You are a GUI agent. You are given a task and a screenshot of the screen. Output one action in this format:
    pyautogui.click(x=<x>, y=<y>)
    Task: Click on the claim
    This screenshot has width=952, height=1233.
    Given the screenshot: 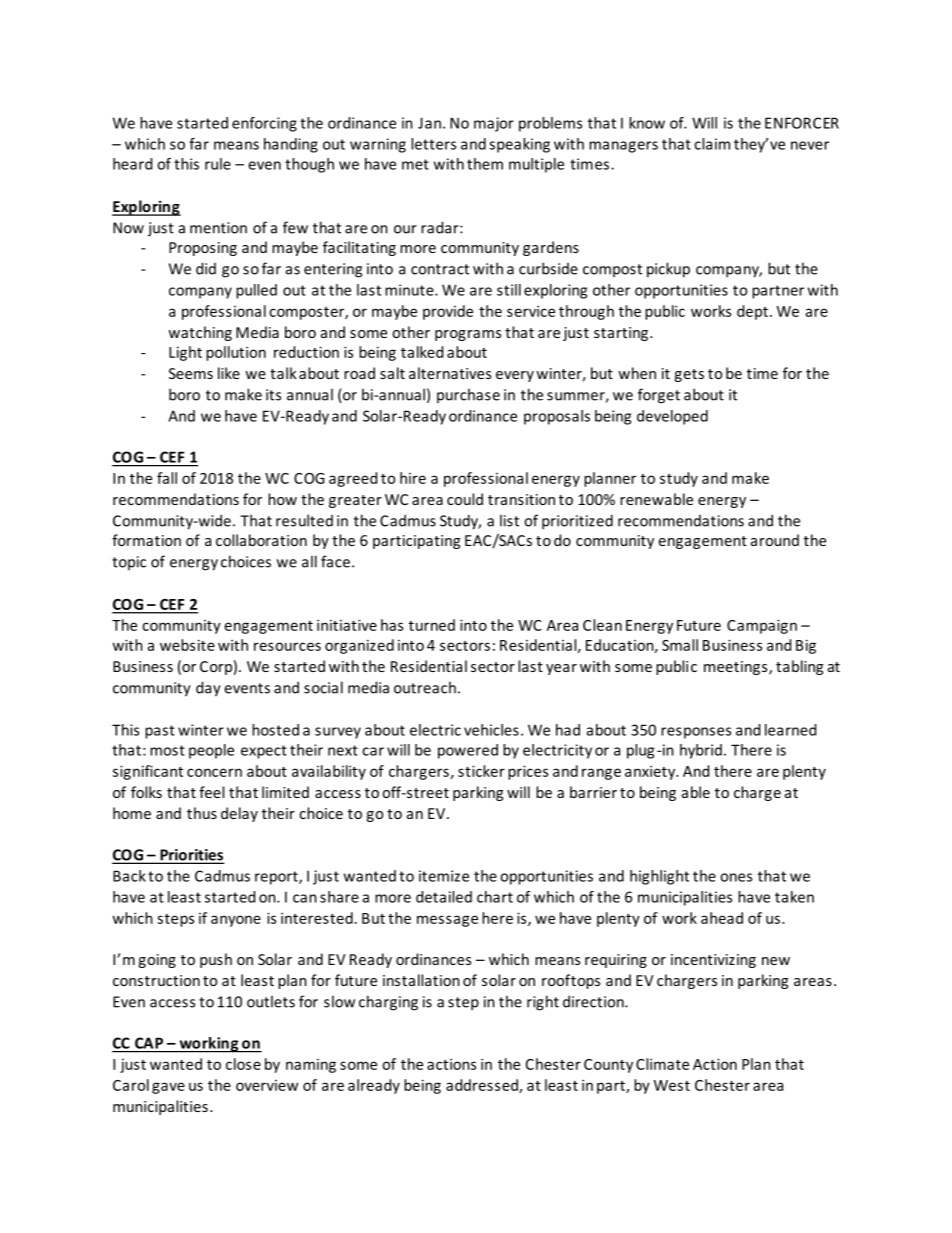 What is the action you would take?
    pyautogui.click(x=712, y=144)
